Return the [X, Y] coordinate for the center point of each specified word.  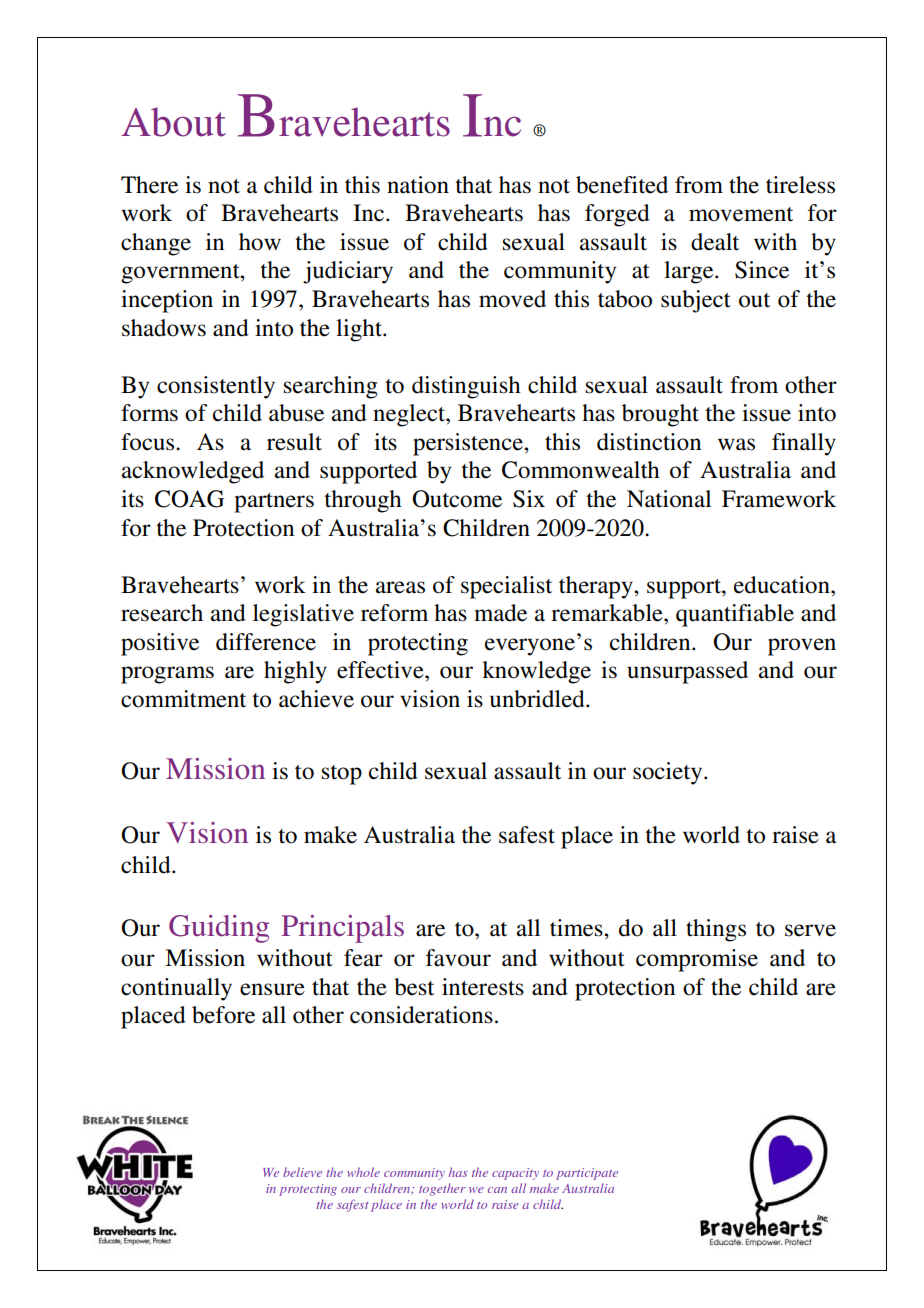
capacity [515, 1174]
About [173, 122]
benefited [622, 185]
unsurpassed [687, 672]
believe [302, 1172]
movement [741, 214]
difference [266, 642]
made [500, 613]
